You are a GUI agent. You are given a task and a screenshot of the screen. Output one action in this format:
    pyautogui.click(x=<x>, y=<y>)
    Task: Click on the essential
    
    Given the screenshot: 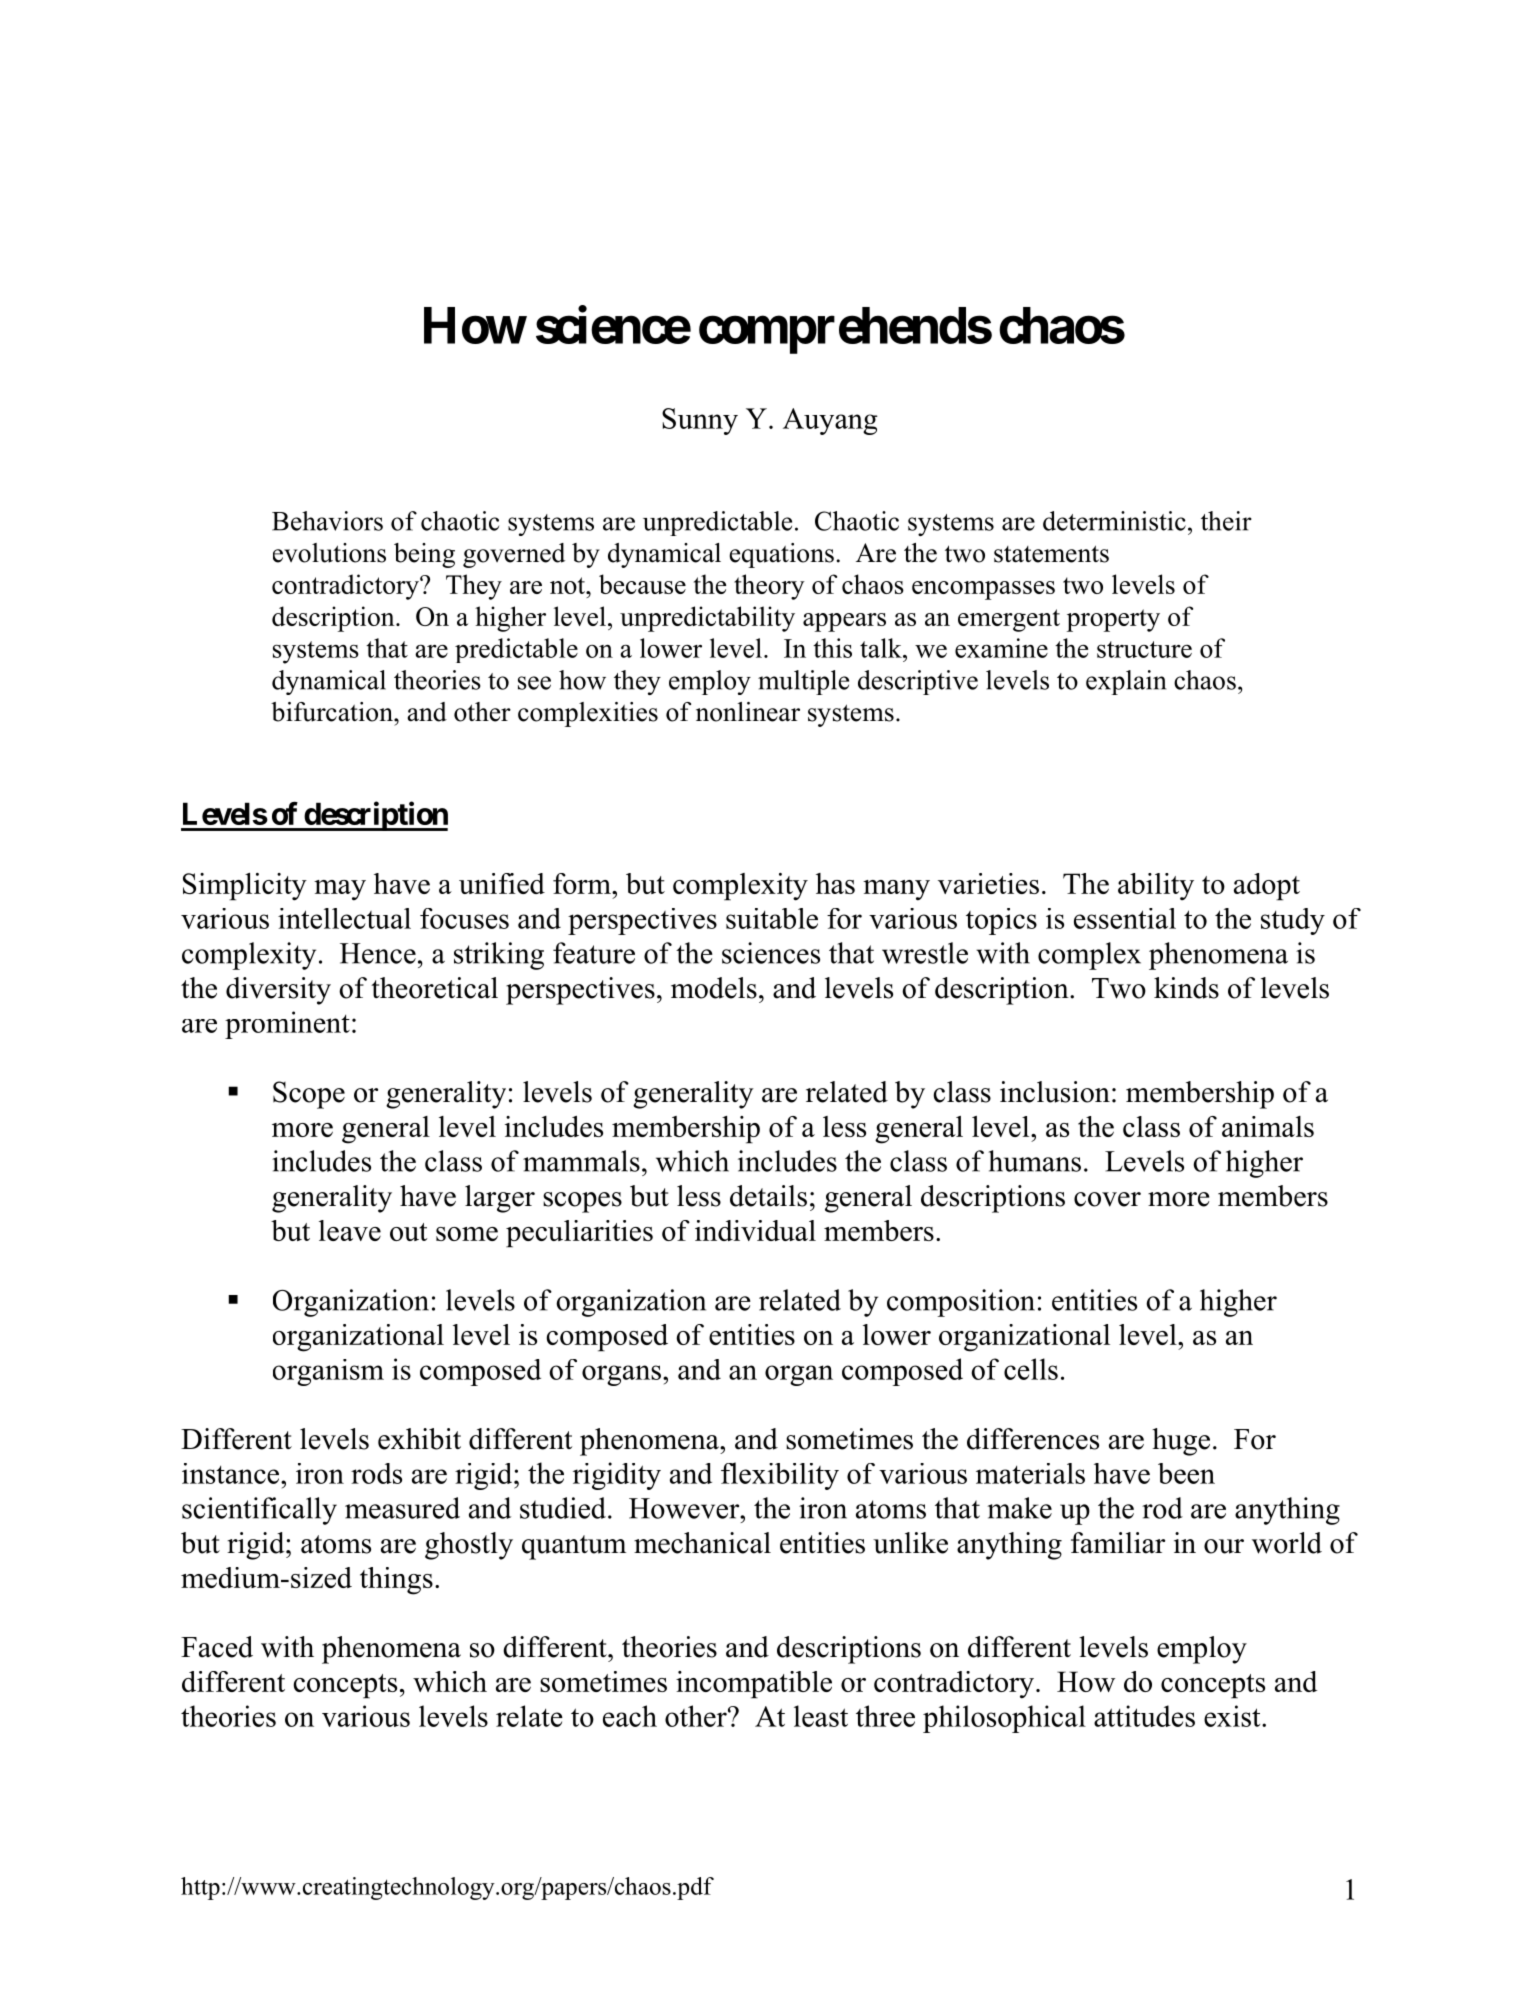 What is the action you would take?
    pyautogui.click(x=1125, y=918)
